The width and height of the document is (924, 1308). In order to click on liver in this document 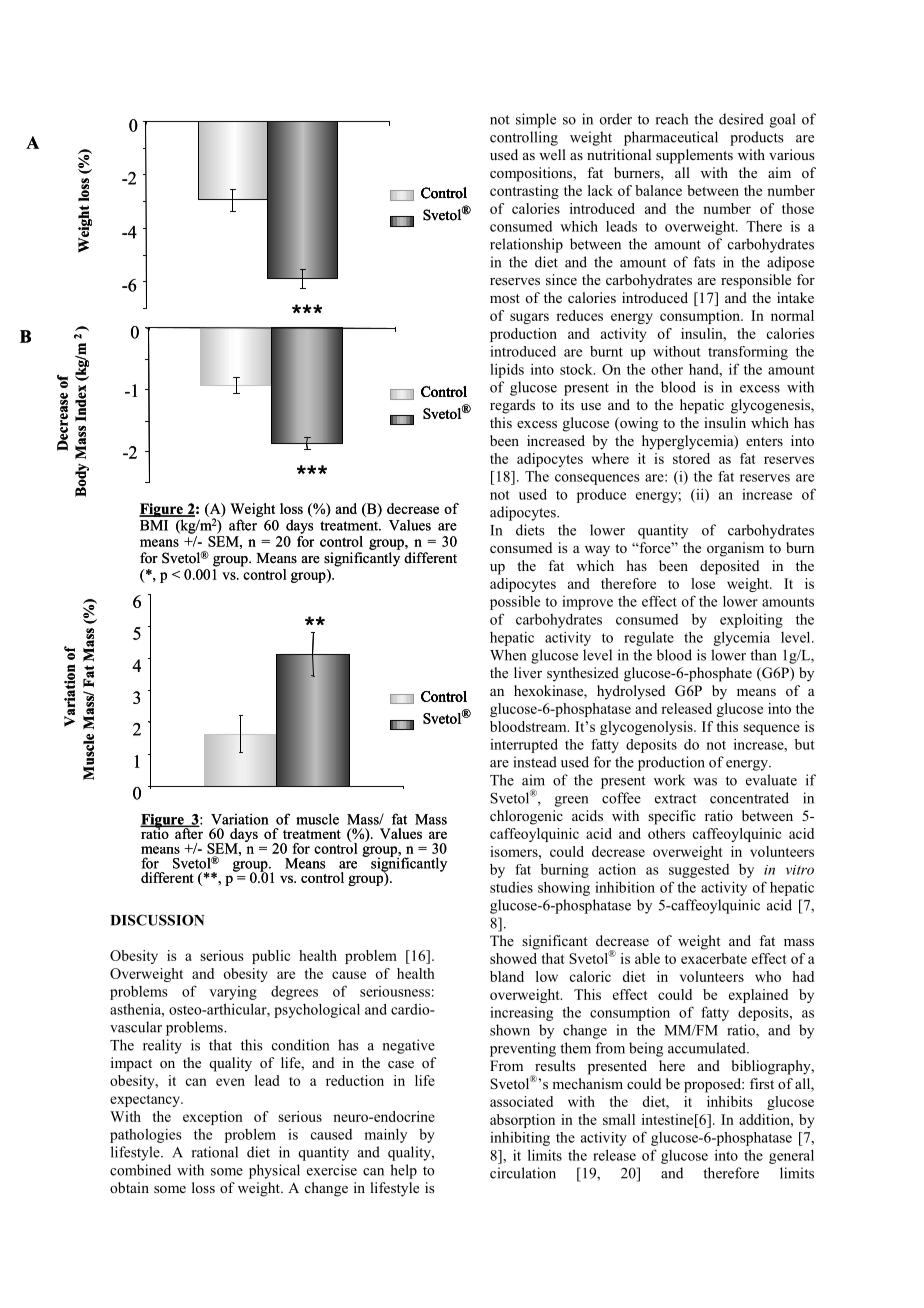, I will do `click(528, 672)`.
